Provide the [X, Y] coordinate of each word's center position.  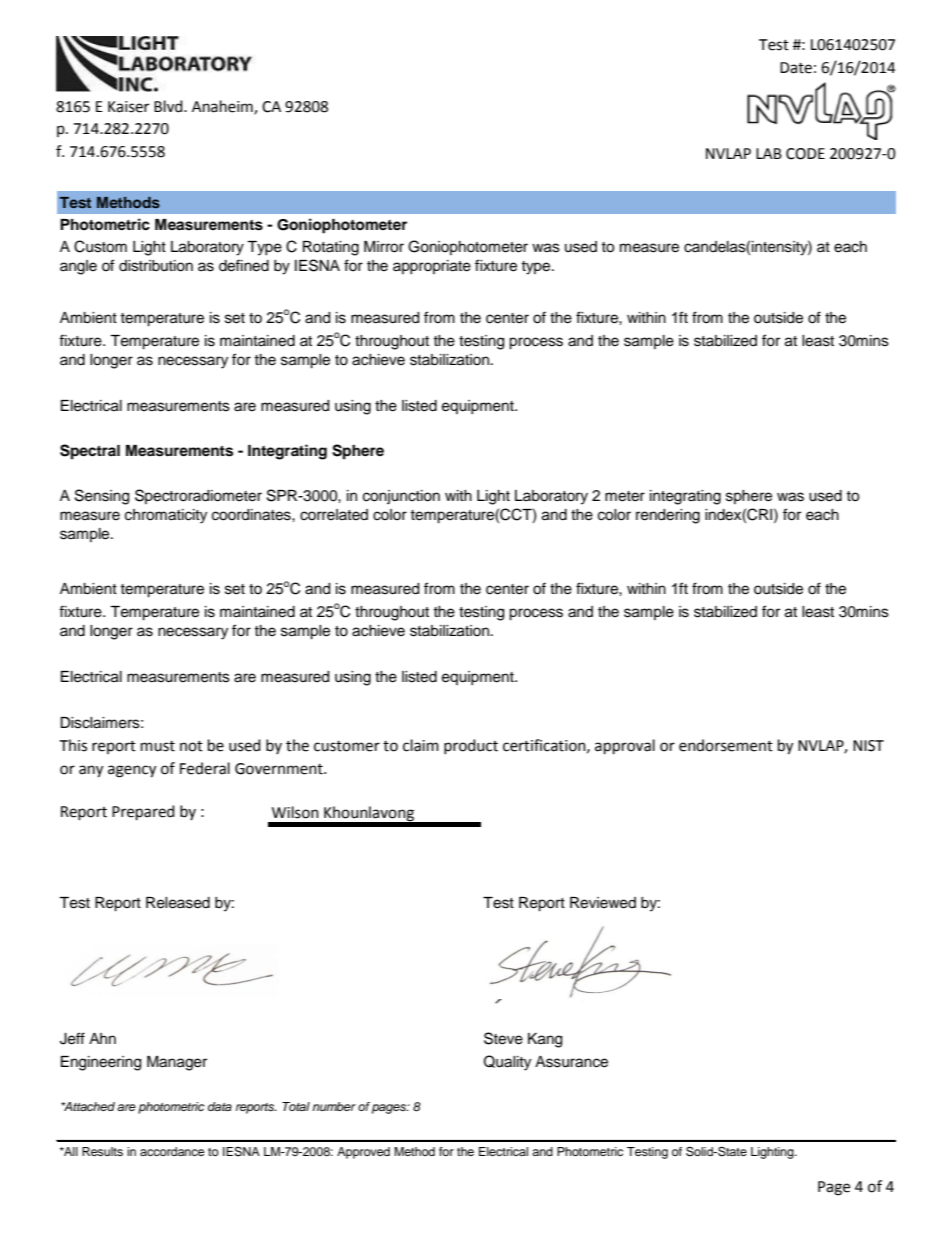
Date [796, 68]
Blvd [169, 106]
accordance [172, 1151]
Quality [507, 1063]
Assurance [571, 1062]
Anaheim [223, 107]
